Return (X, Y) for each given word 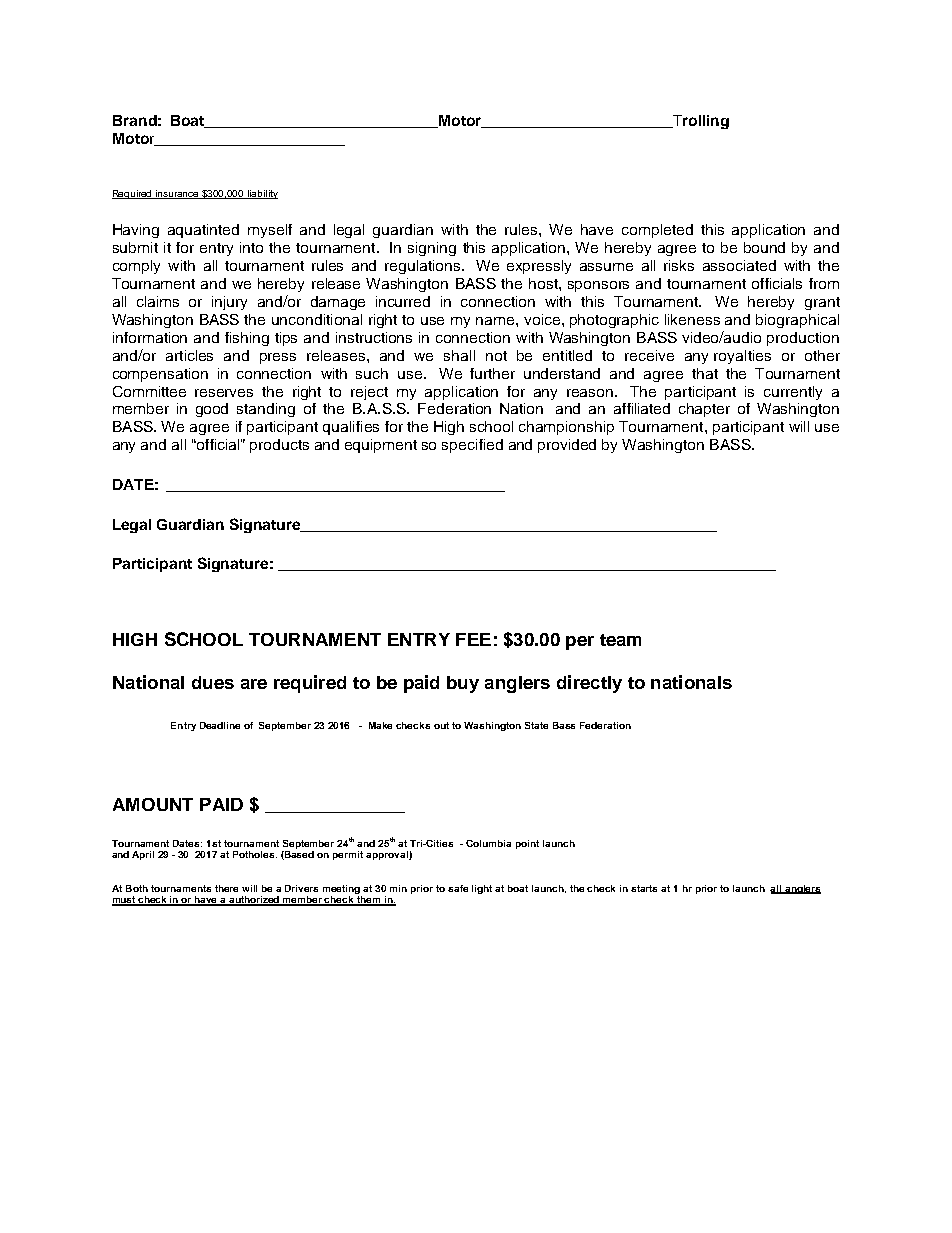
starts (644, 888)
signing (432, 249)
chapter (704, 410)
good (212, 410)
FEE (473, 639)
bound (764, 247)
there (226, 888)
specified (472, 446)
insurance (177, 194)
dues (213, 682)
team (620, 640)
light (482, 889)
